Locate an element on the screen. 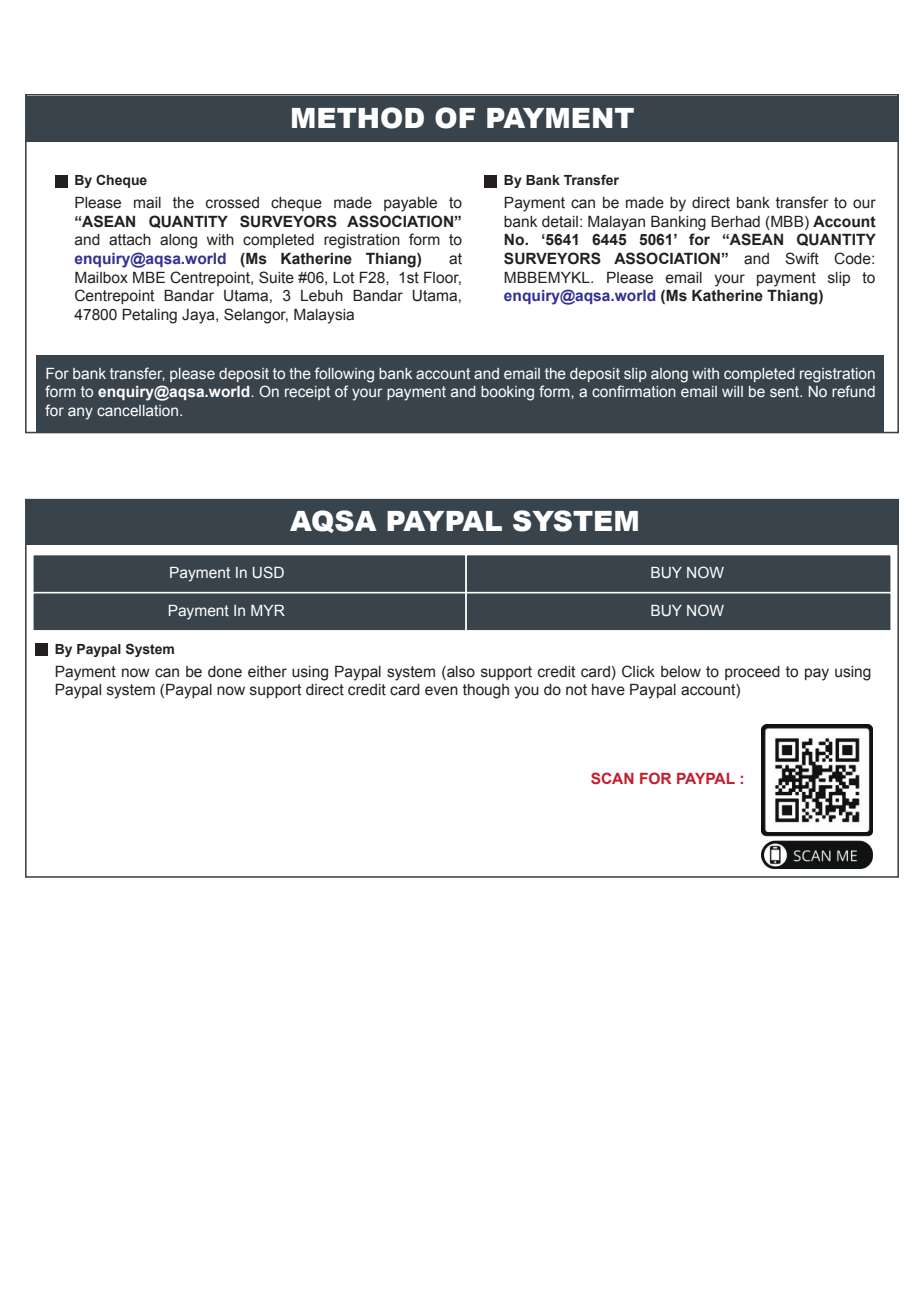  also is located at coordinates (460, 672).
